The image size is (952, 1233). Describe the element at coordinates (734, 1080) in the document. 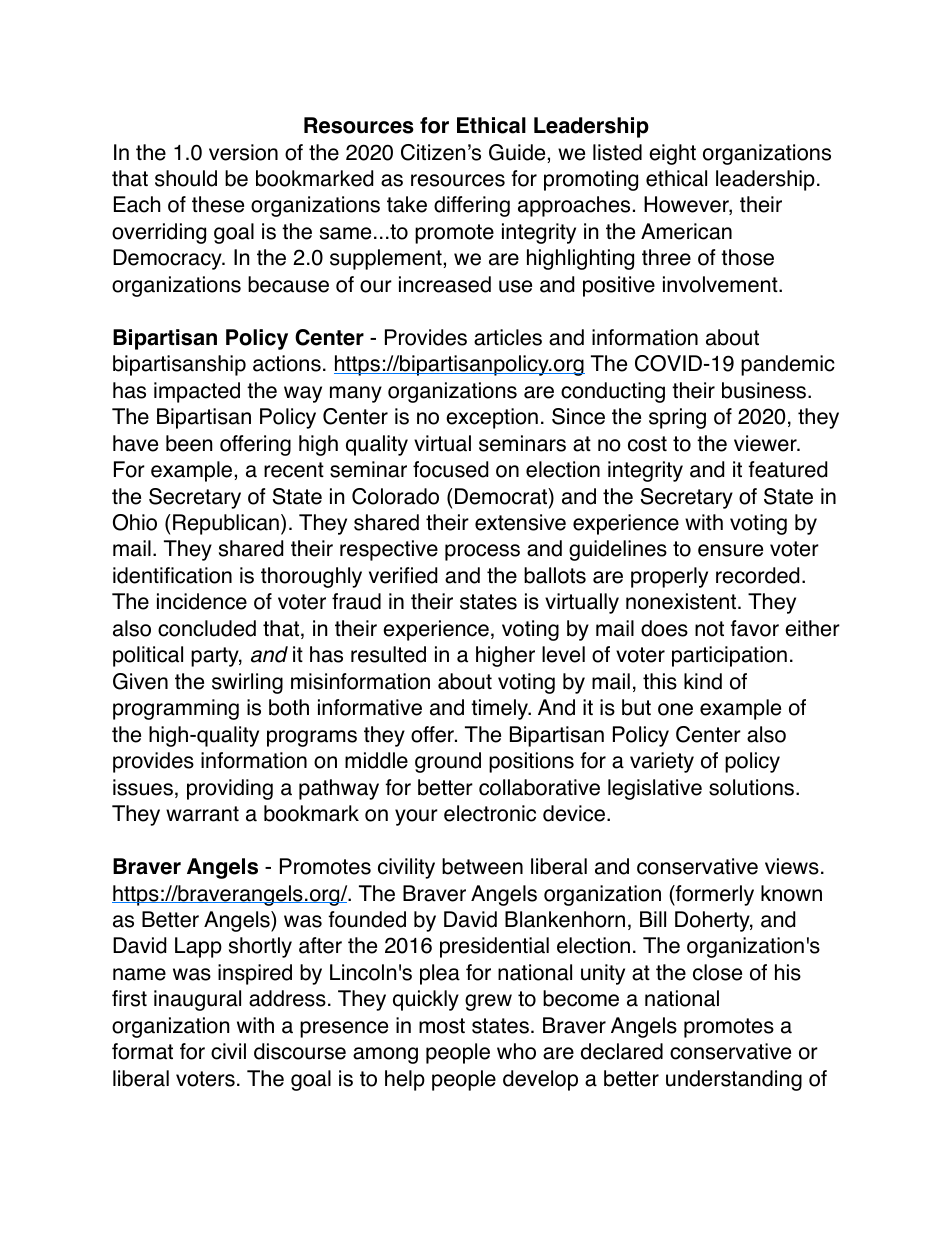

I see `understanding` at that location.
